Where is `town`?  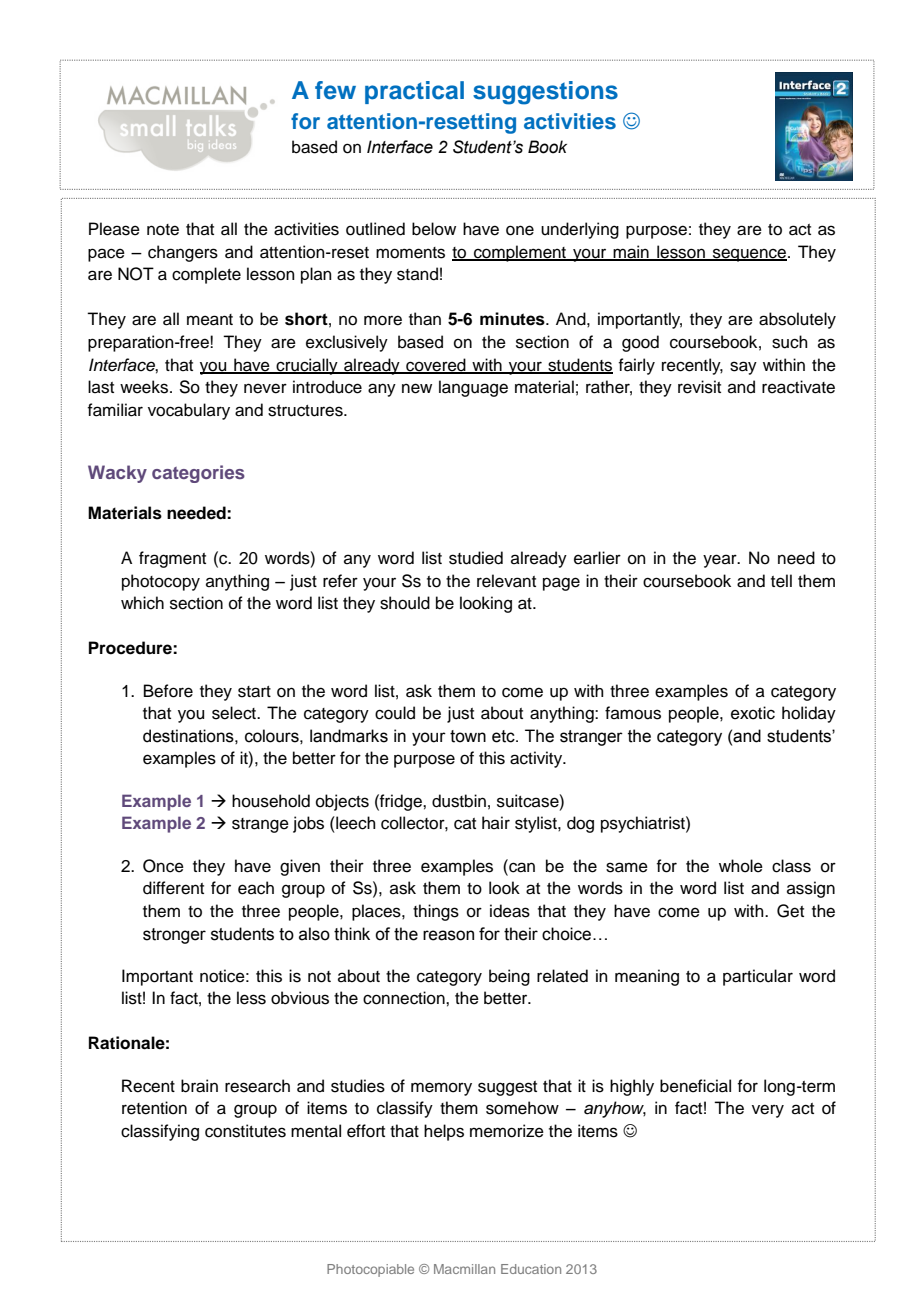
town is located at coordinates (468, 736).
